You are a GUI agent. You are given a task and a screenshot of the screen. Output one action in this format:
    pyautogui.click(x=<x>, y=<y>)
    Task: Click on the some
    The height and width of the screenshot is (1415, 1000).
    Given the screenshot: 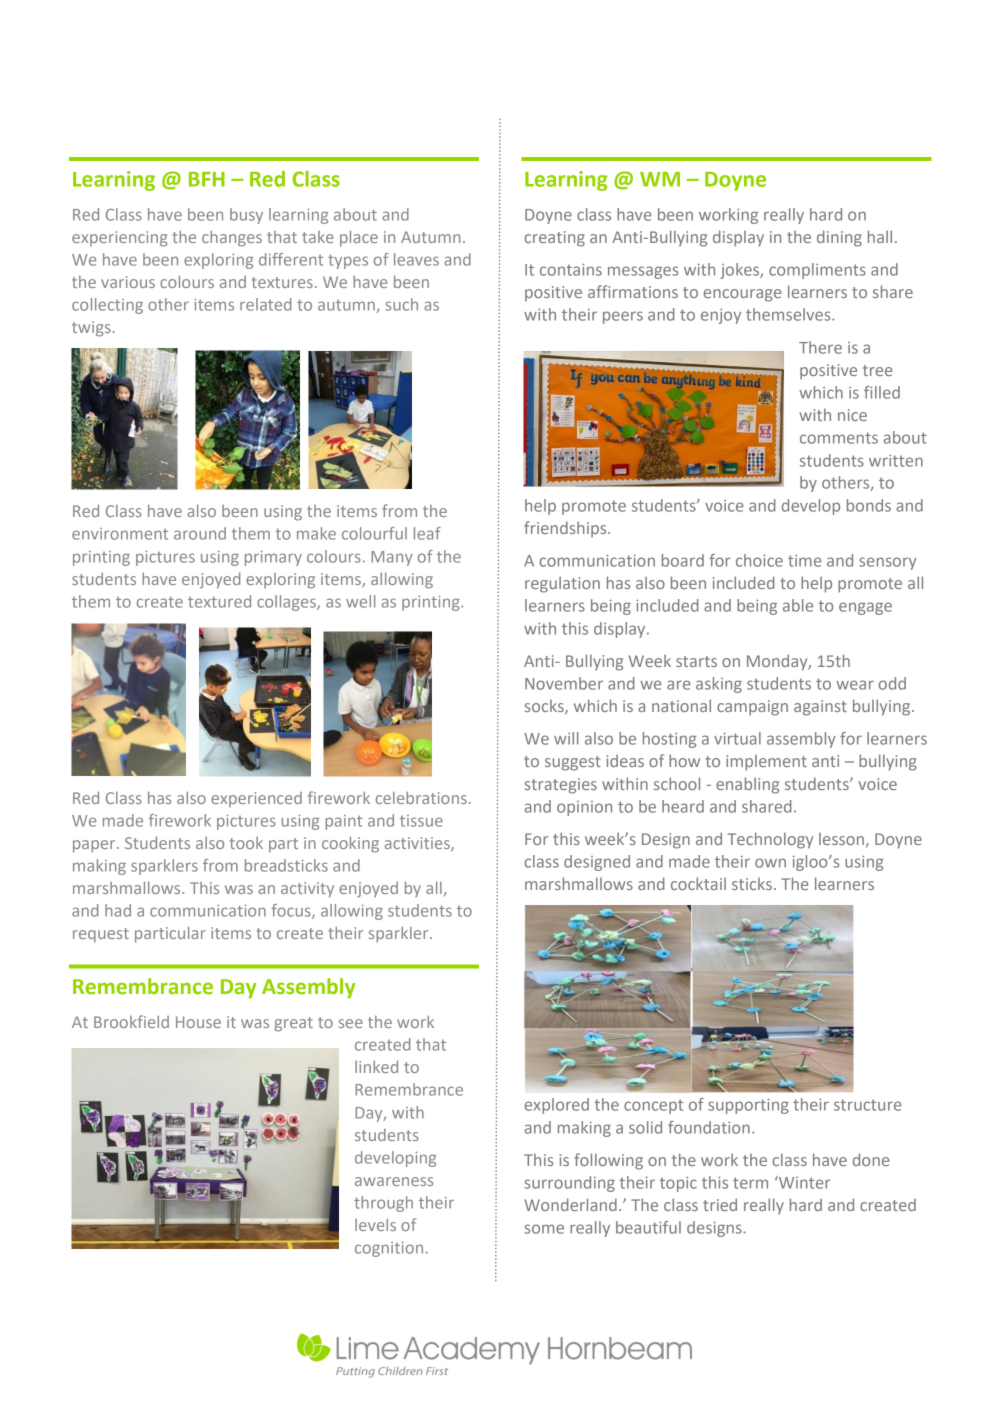 What is the action you would take?
    pyautogui.click(x=544, y=1229)
